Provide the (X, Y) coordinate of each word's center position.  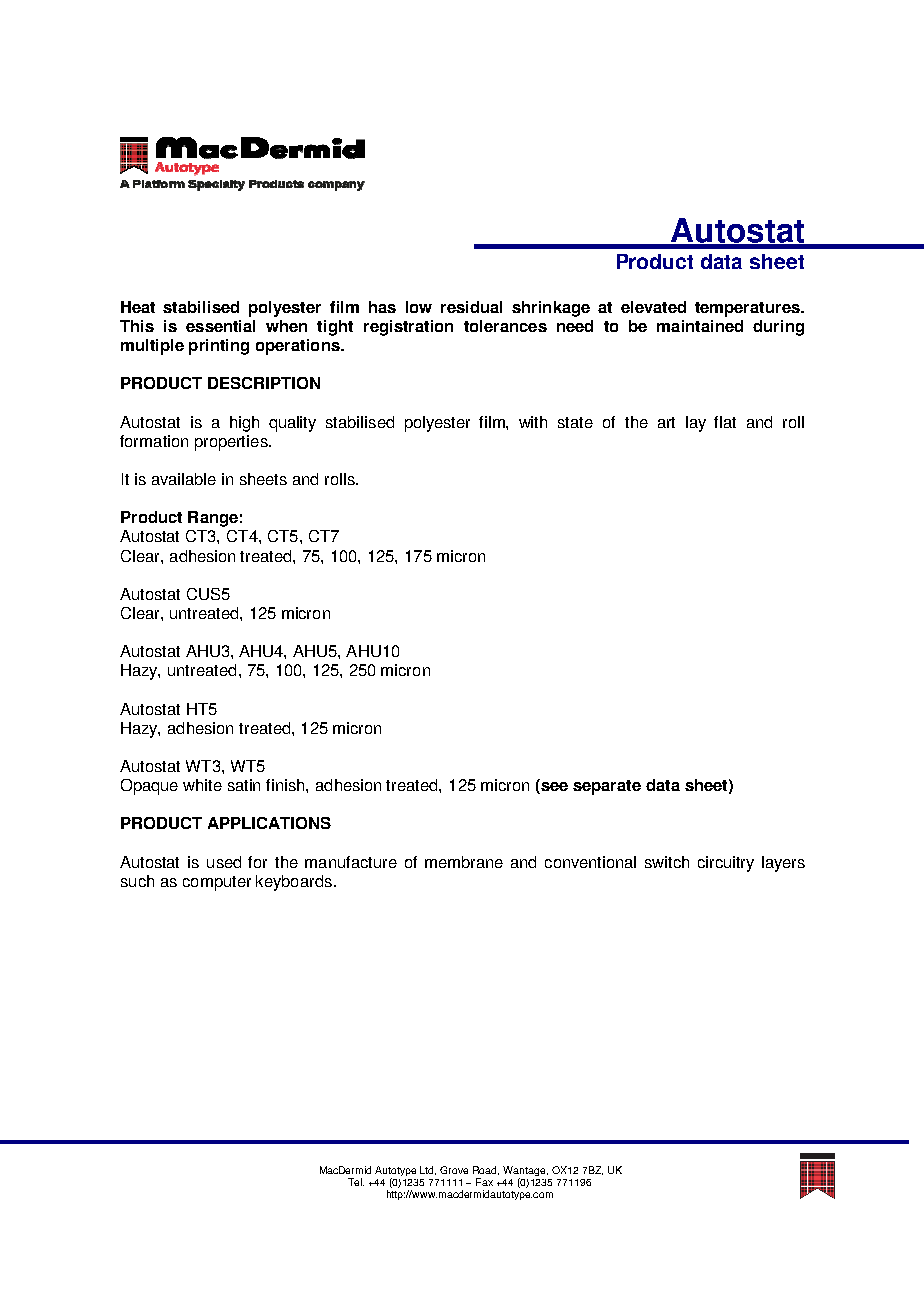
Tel (356, 1182)
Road (486, 1170)
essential (220, 326)
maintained (700, 326)
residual (471, 307)
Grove (454, 1170)
